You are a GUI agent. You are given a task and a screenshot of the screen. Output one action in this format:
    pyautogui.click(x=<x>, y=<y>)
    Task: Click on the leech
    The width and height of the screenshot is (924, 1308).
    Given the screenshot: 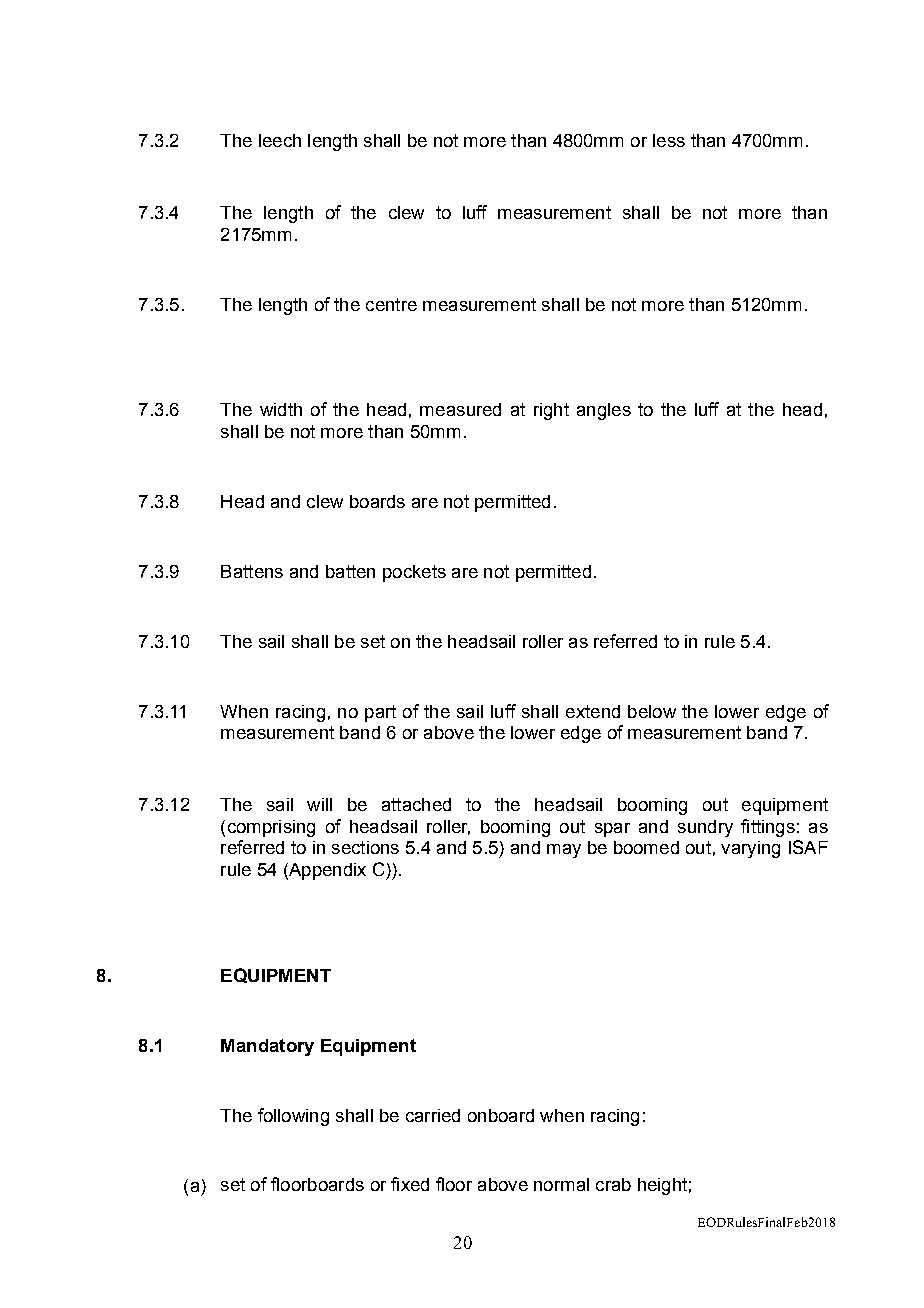 What is the action you would take?
    pyautogui.click(x=280, y=140)
